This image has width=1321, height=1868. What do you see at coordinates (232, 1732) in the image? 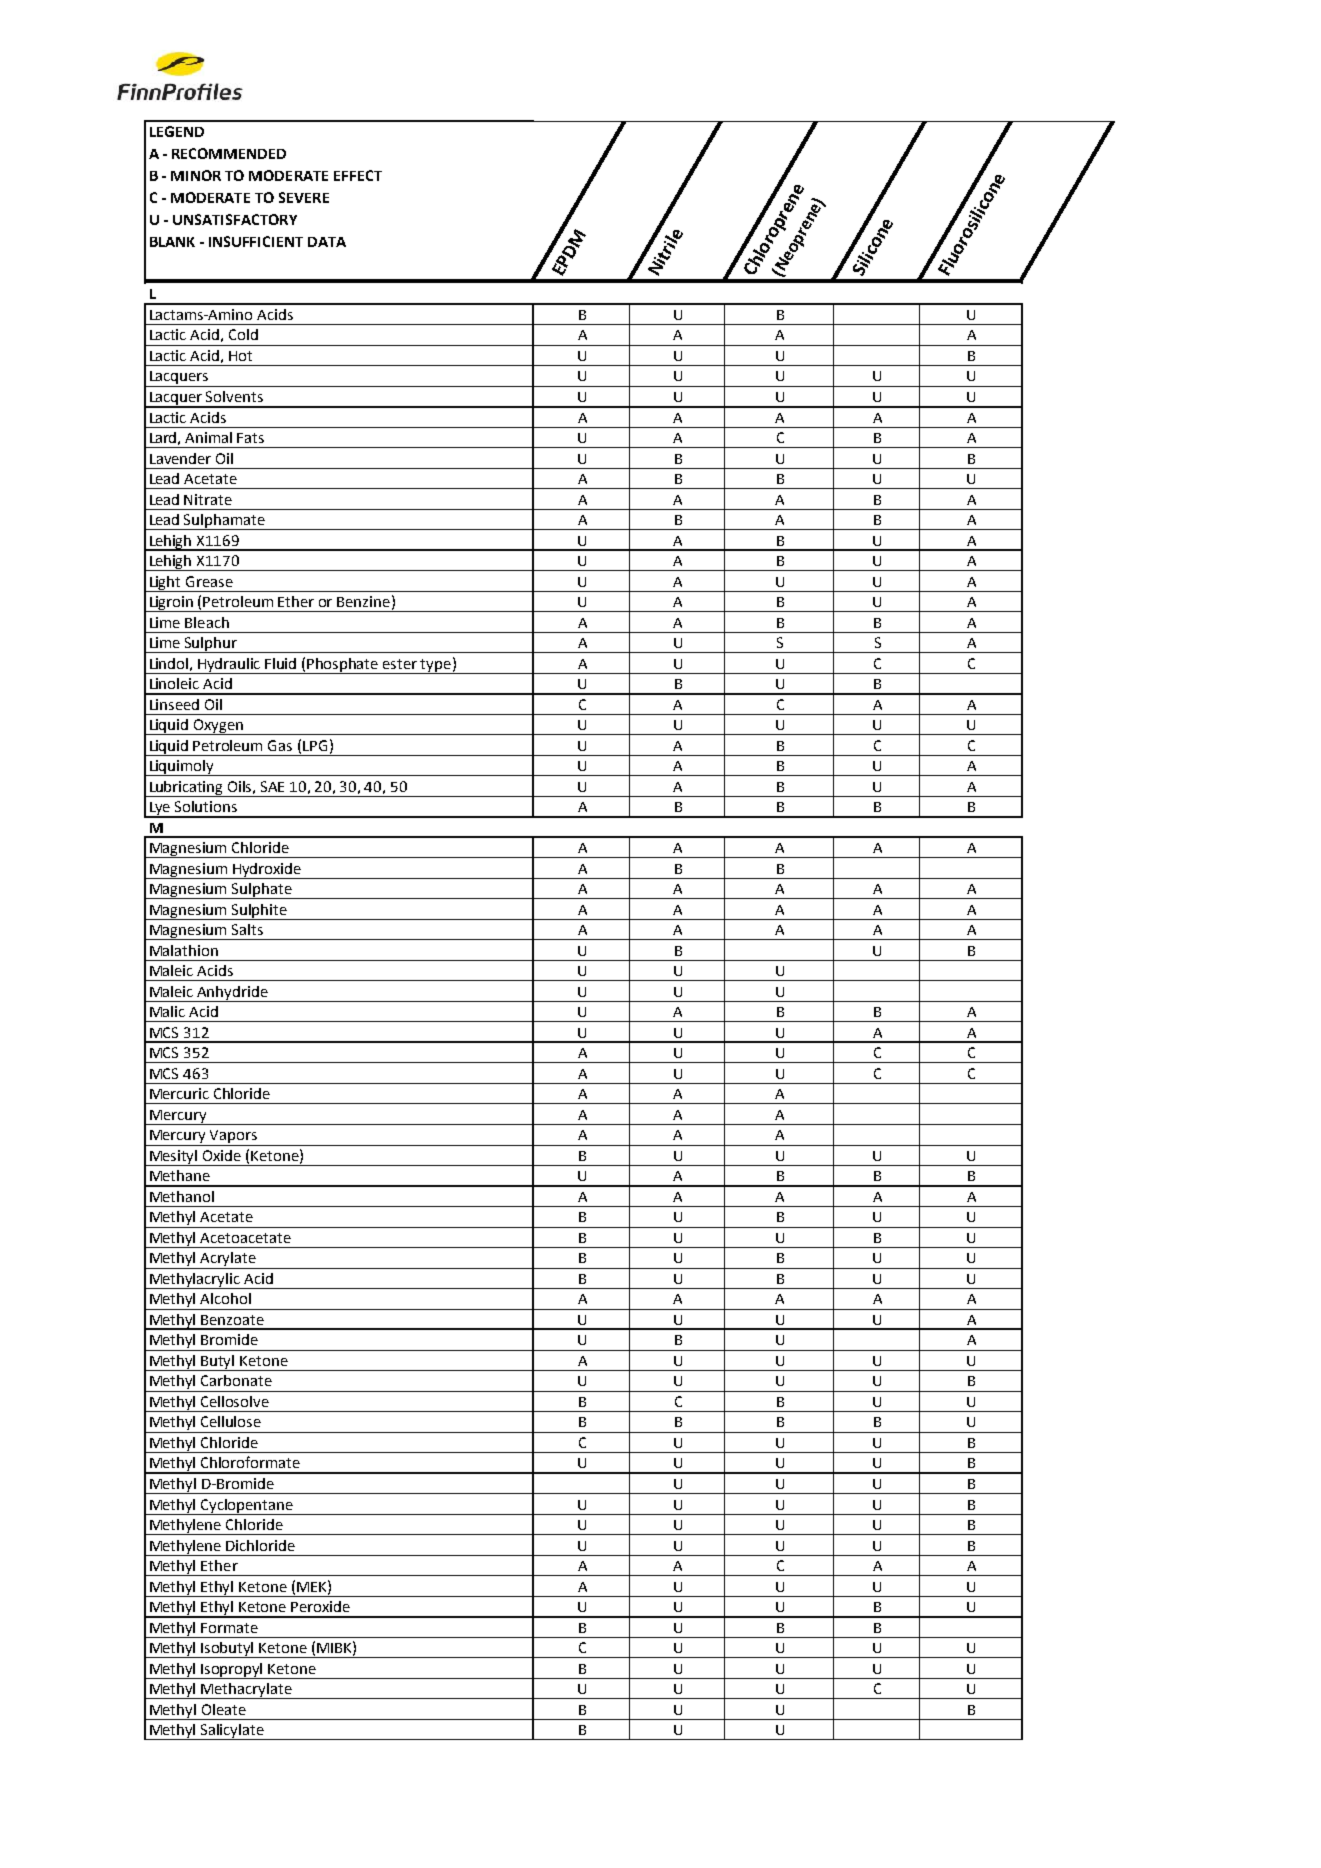
I see `Salicylate` at bounding box center [232, 1732].
